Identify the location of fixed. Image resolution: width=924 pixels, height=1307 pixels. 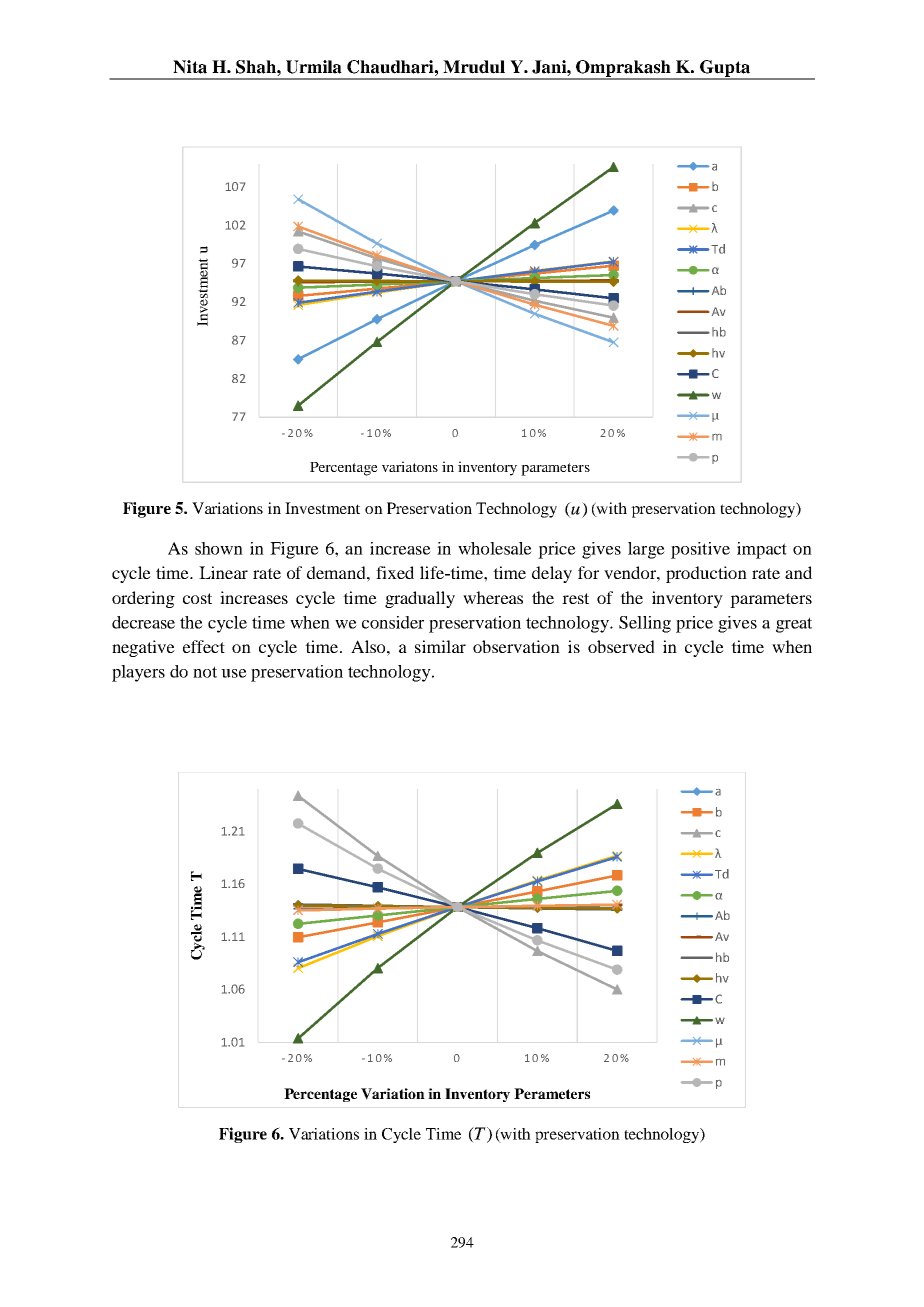
(395, 572).
